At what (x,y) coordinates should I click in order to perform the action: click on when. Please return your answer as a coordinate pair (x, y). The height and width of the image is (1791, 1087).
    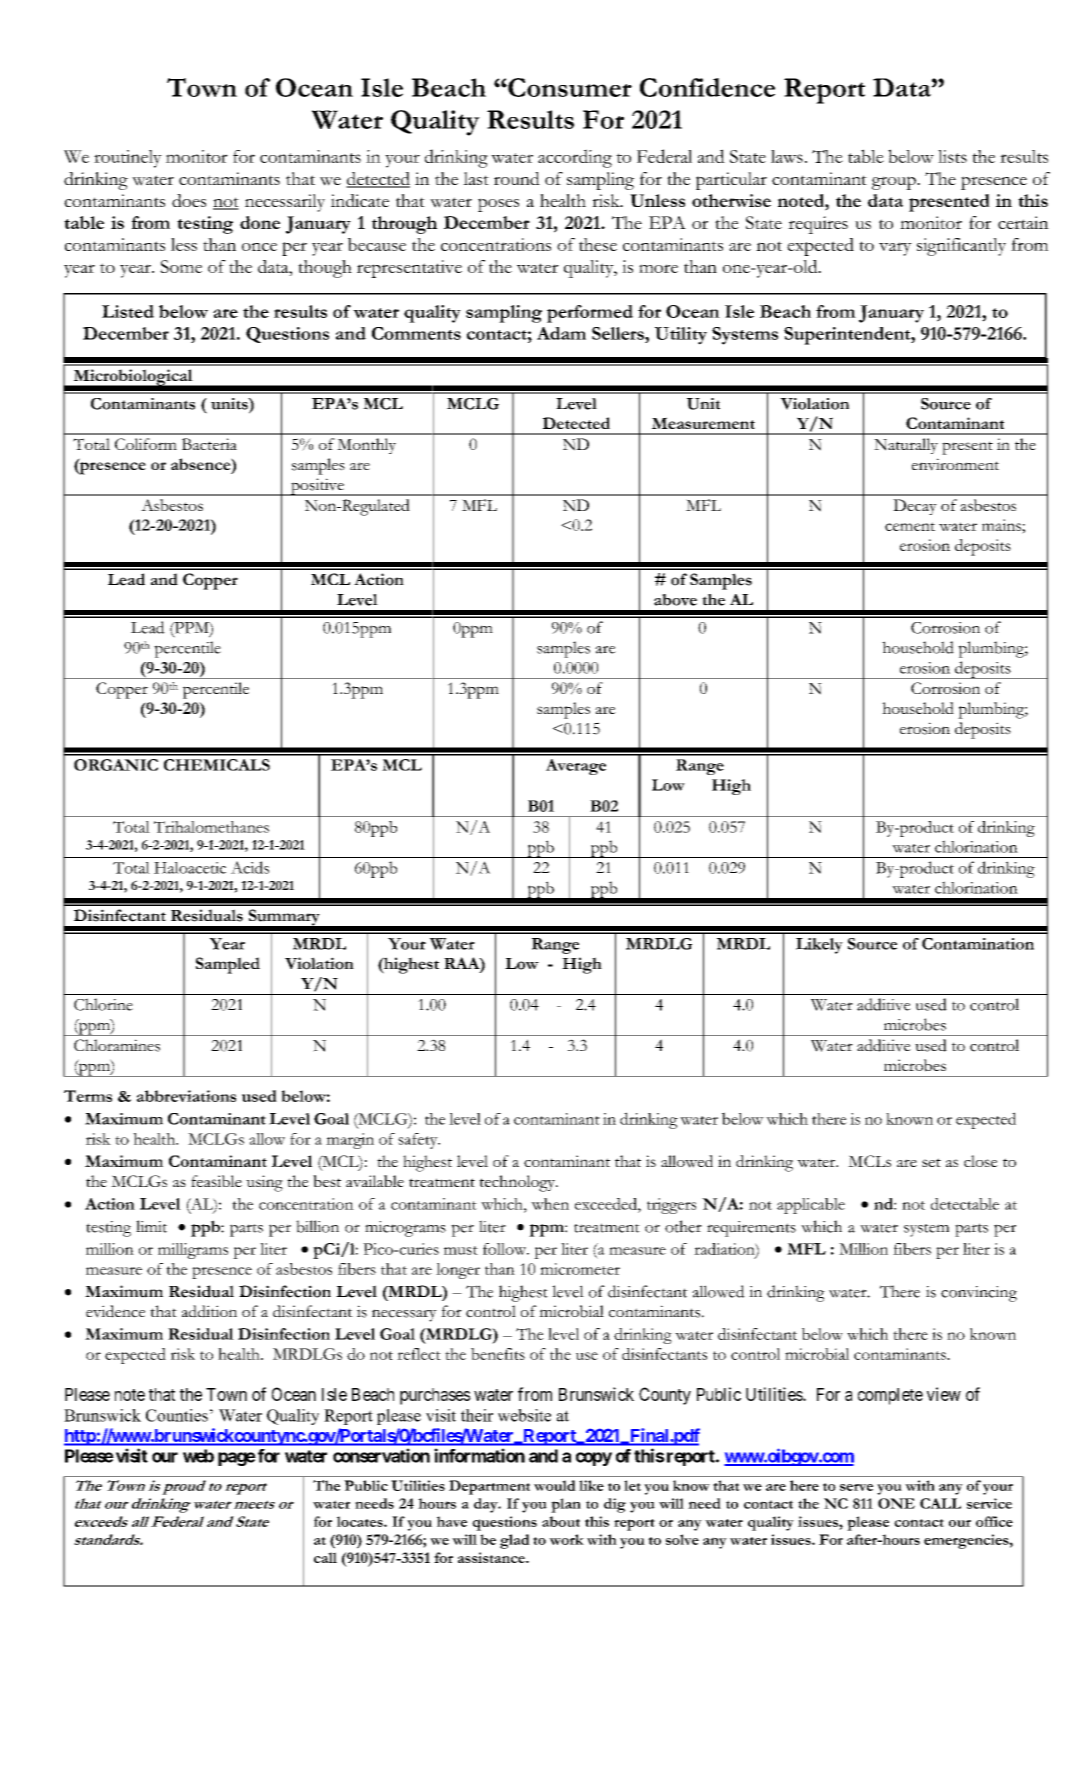
    Looking at the image, I should click on (550, 1204).
